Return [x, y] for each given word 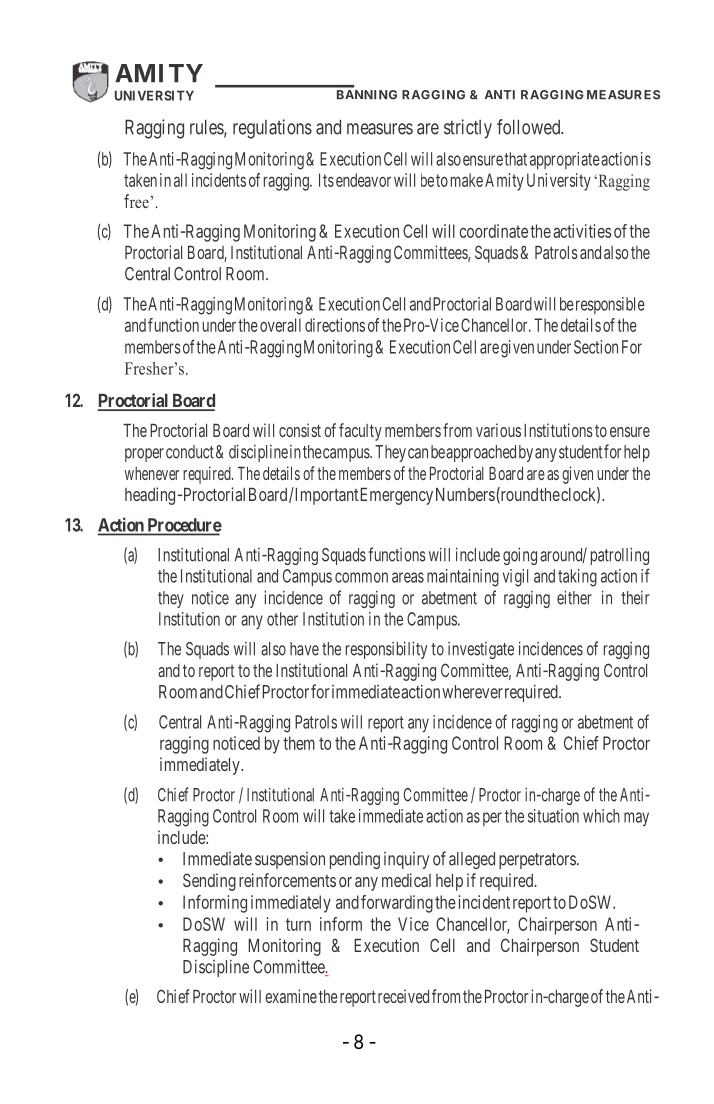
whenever [152, 473]
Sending [209, 882]
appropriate [565, 160]
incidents [219, 180]
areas [408, 577]
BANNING [367, 95]
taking [577, 578]
